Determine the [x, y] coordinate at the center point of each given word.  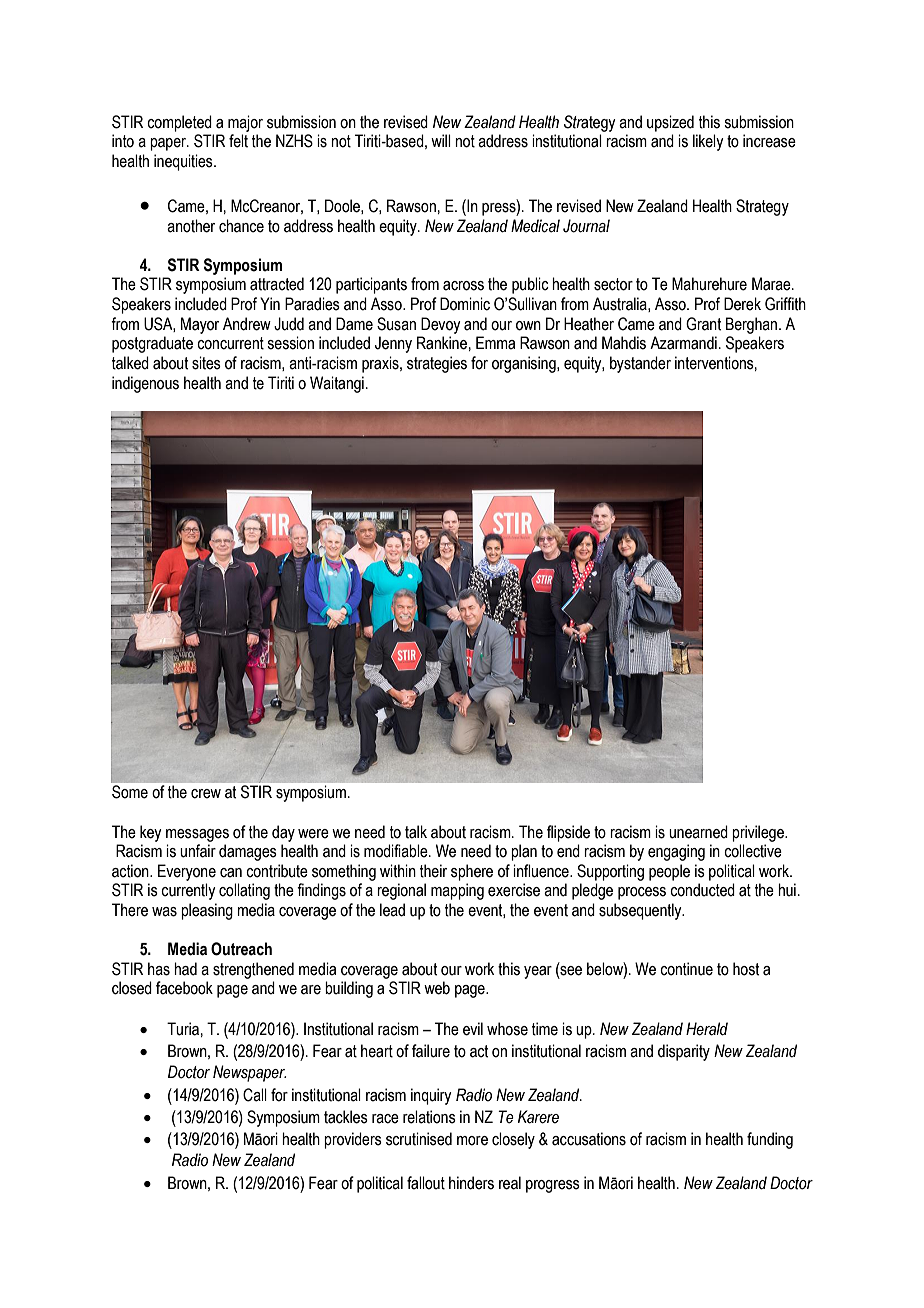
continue [686, 969]
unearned [698, 832]
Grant [703, 324]
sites [206, 363]
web [437, 988]
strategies [437, 364]
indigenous [145, 384]
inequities [184, 162]
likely [708, 142]
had [185, 969]
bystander [640, 364]
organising [525, 364]
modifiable [397, 851]
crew [206, 794]
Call [255, 1095]
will [441, 140]
